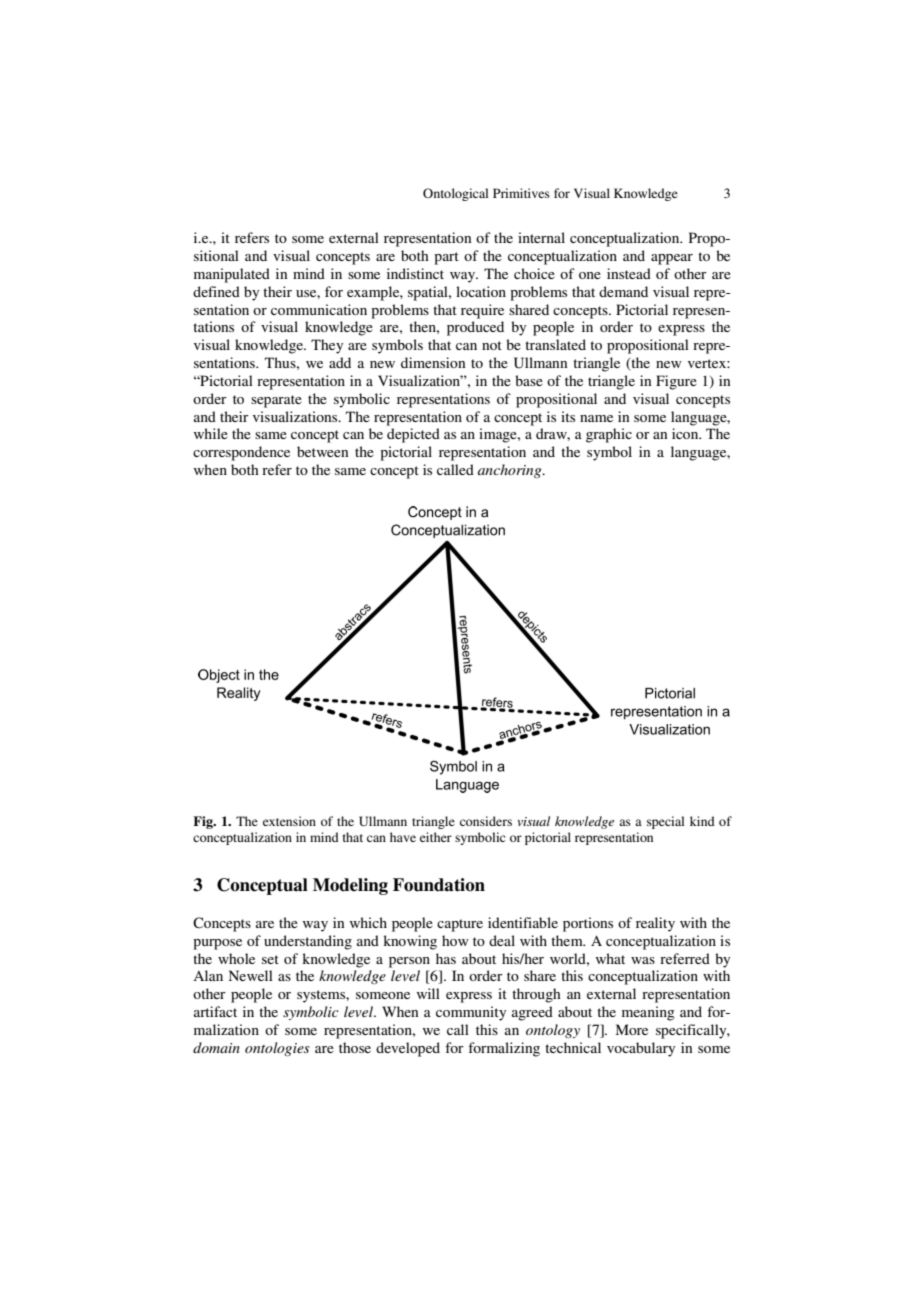 This image has width=924, height=1308. What do you see at coordinates (277, 1049) in the image?
I see `ontologies` at bounding box center [277, 1049].
